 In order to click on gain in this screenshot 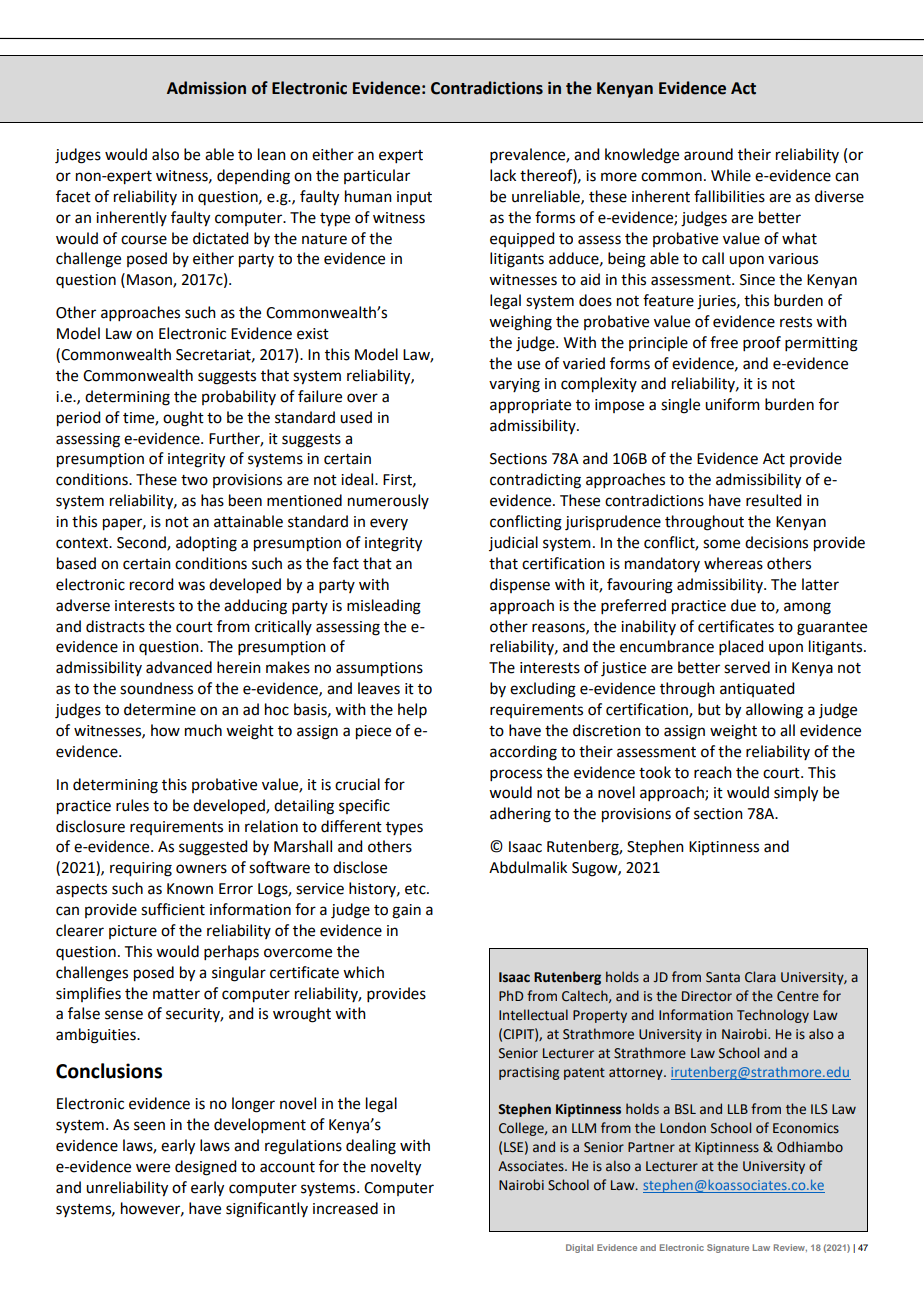, I will do `click(406, 911)`.
